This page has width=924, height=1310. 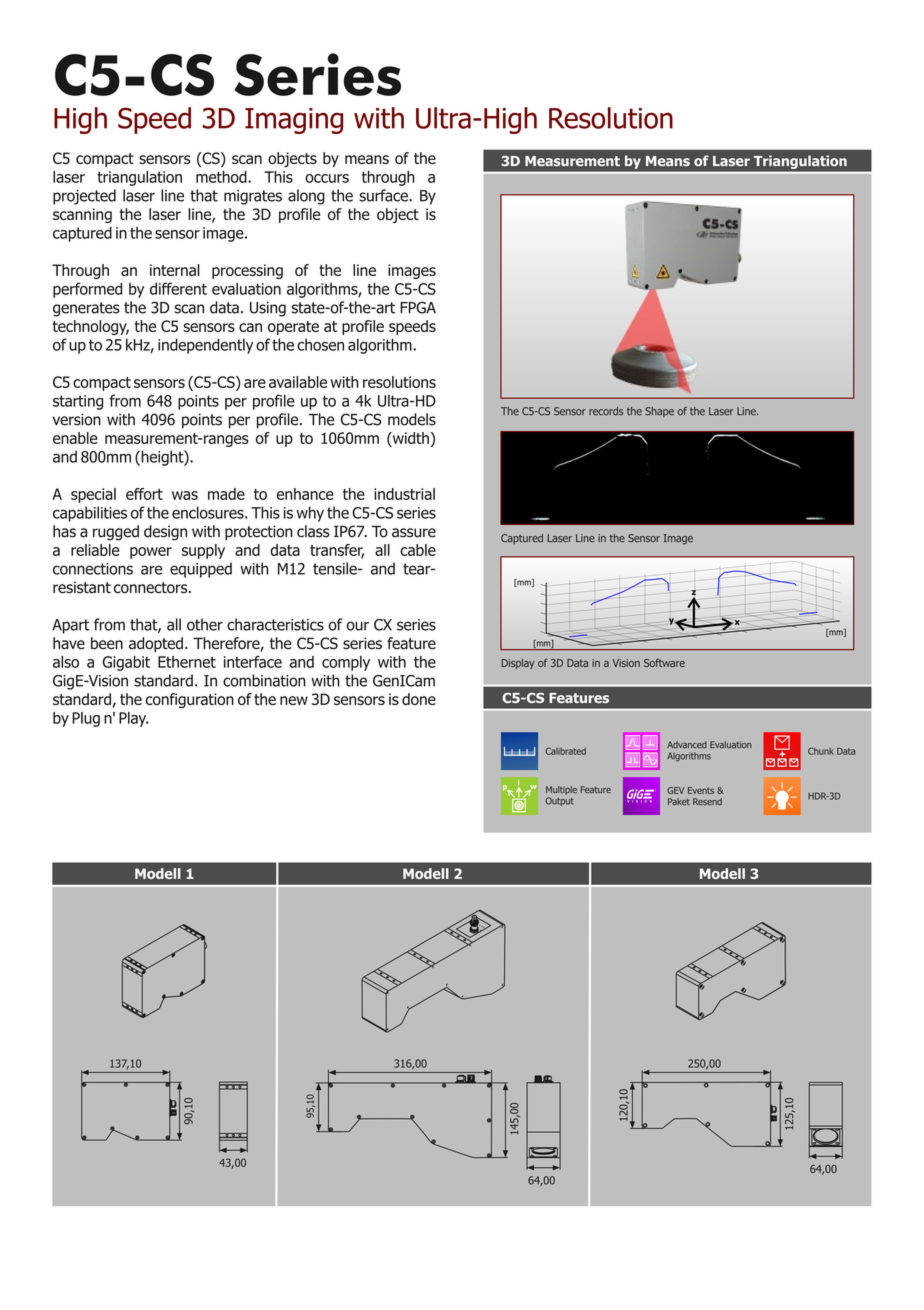 I want to click on occurs, so click(x=327, y=178).
